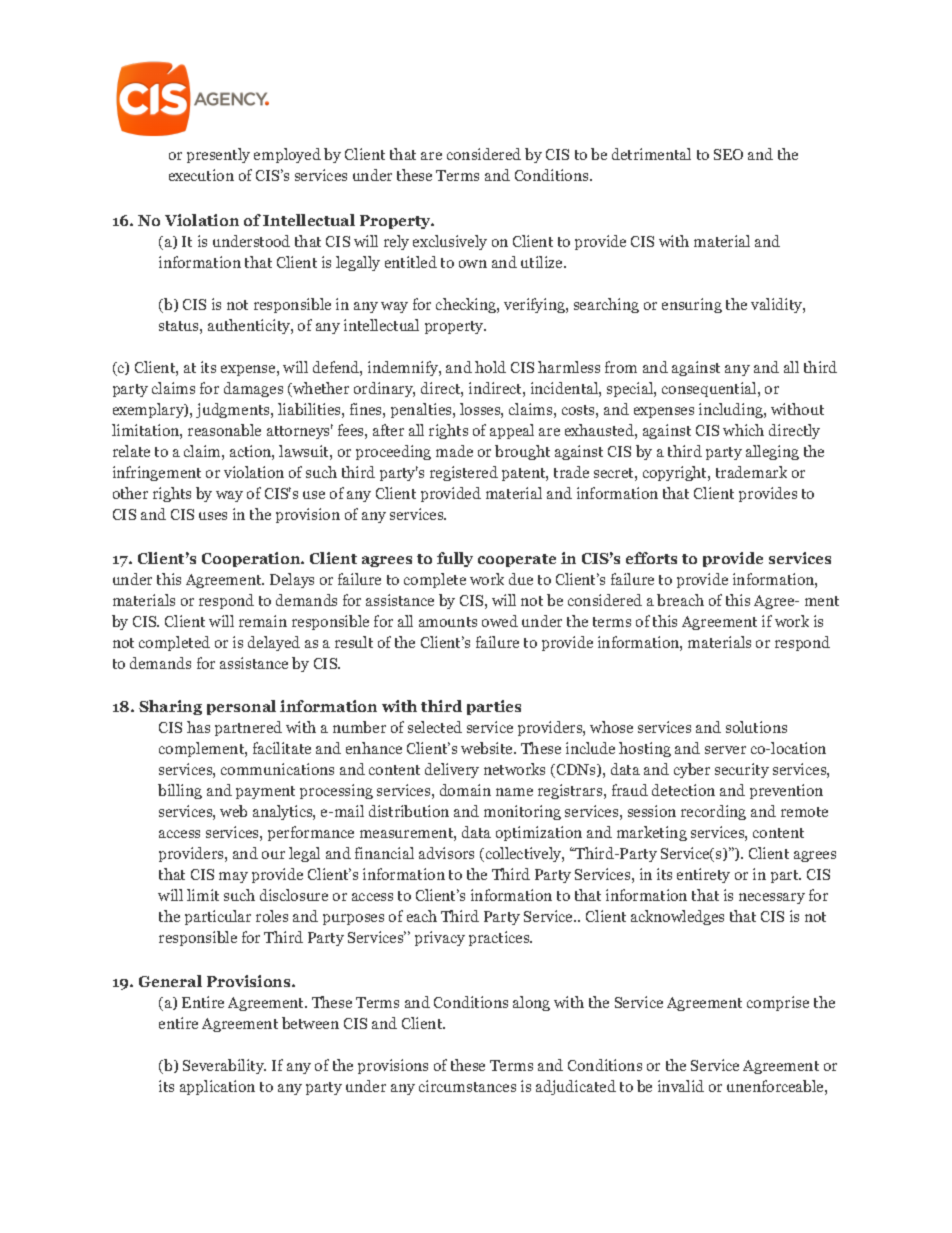 The height and width of the image is (1233, 952). Describe the element at coordinates (263, 621) in the image. I see `remain` at that location.
